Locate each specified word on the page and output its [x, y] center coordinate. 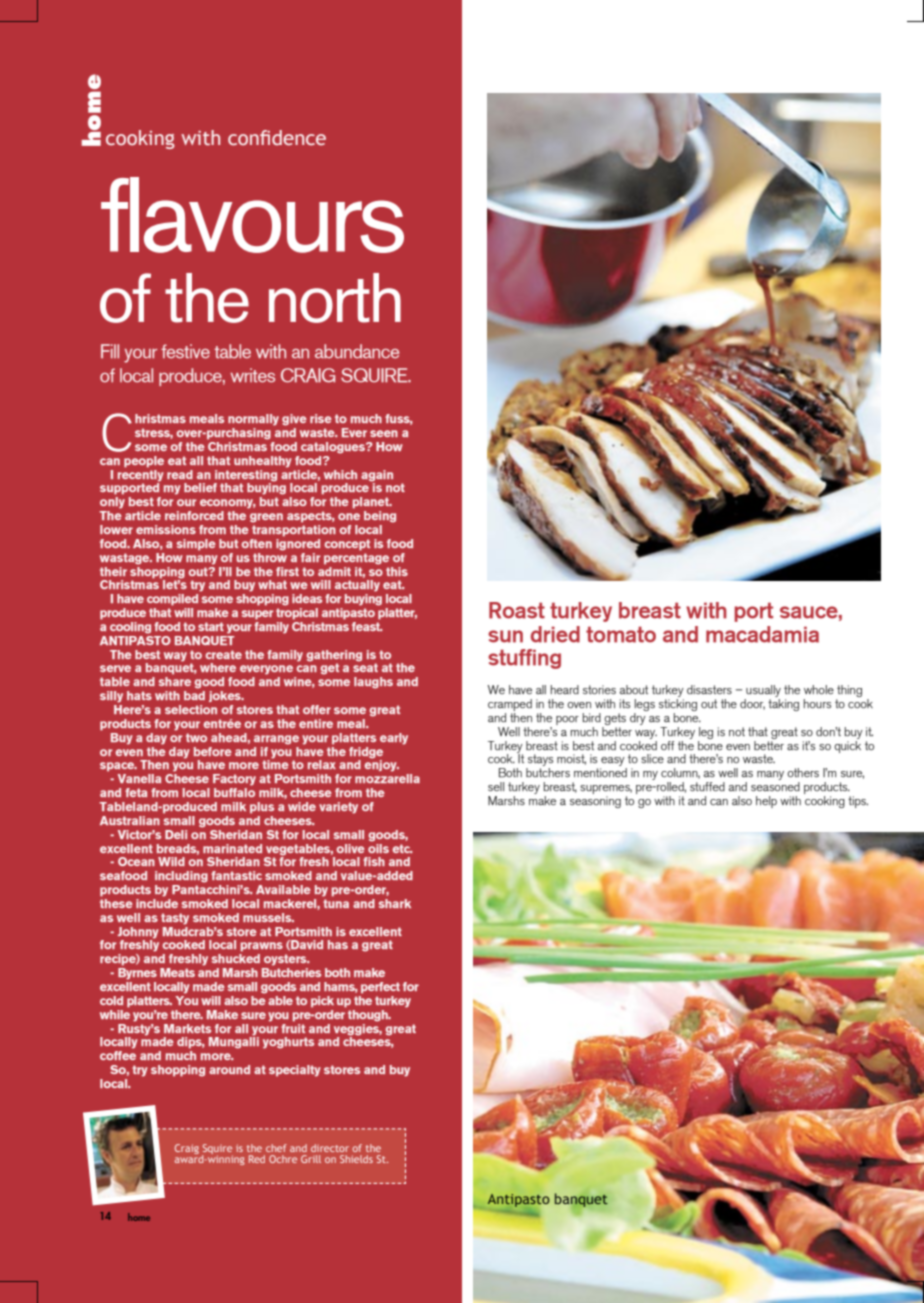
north [335, 298]
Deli [176, 834]
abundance [357, 351]
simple [196, 545]
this [397, 571]
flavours [252, 215]
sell [496, 786]
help [766, 802]
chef [276, 1148]
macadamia [762, 634]
